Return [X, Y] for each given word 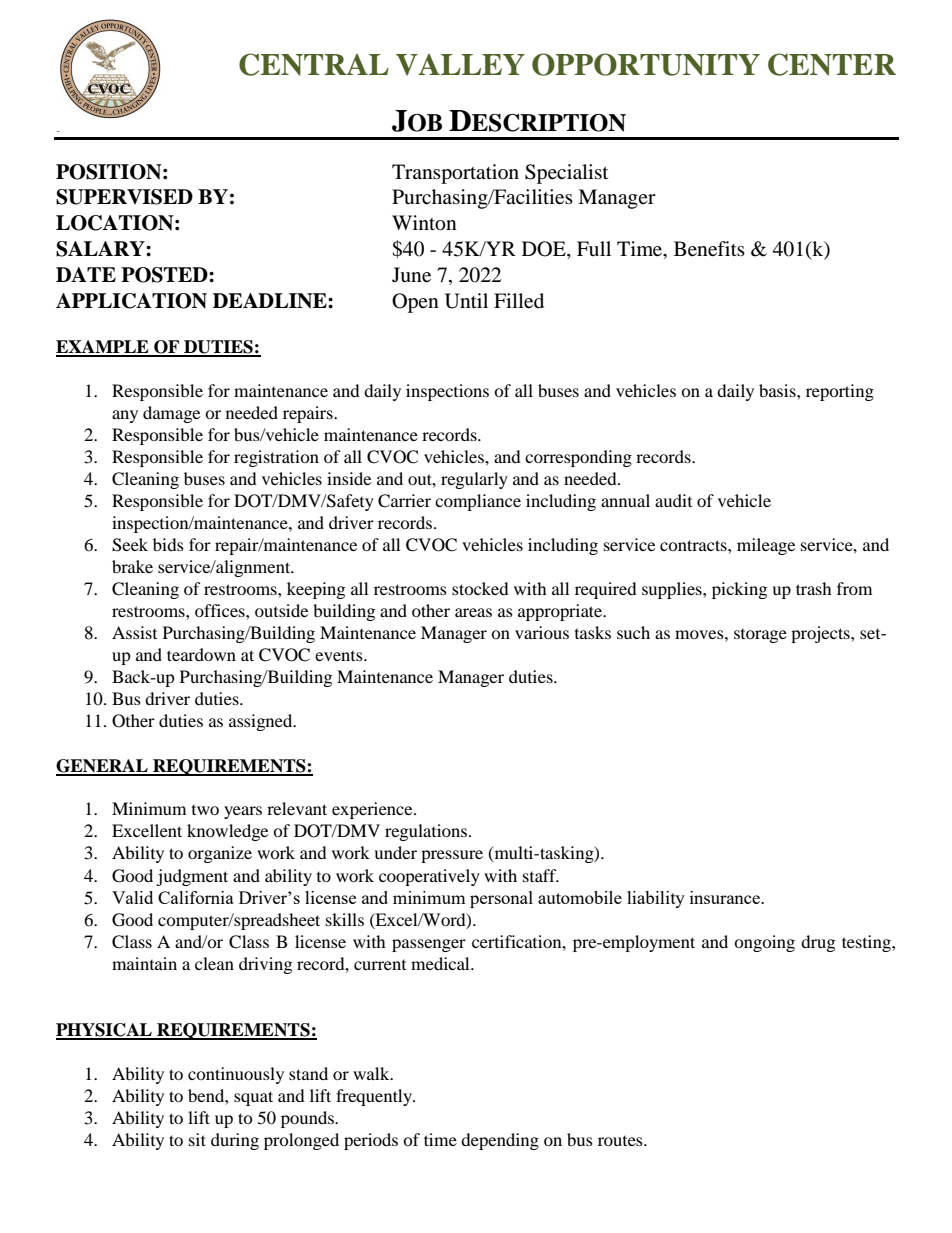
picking [739, 590]
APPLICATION [131, 301]
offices [221, 610]
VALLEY [460, 65]
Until [466, 301]
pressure [452, 856]
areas [473, 612]
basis [778, 390]
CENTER [832, 64]
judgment [192, 877]
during [235, 1141]
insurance [726, 897]
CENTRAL [314, 64]
